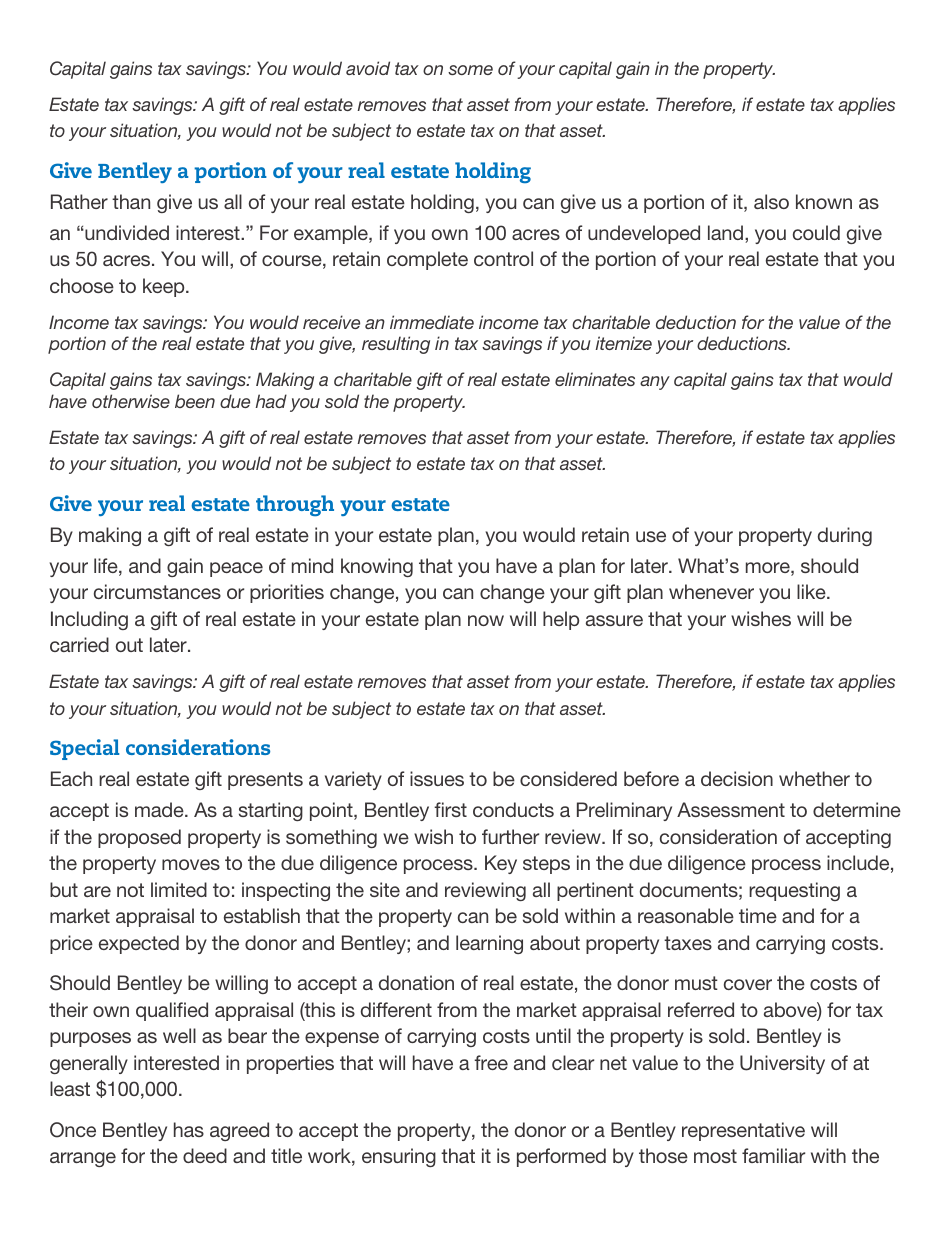 Image resolution: width=952 pixels, height=1233 pixels. Describe the element at coordinates (737, 778) in the document. I see `decision` at that location.
